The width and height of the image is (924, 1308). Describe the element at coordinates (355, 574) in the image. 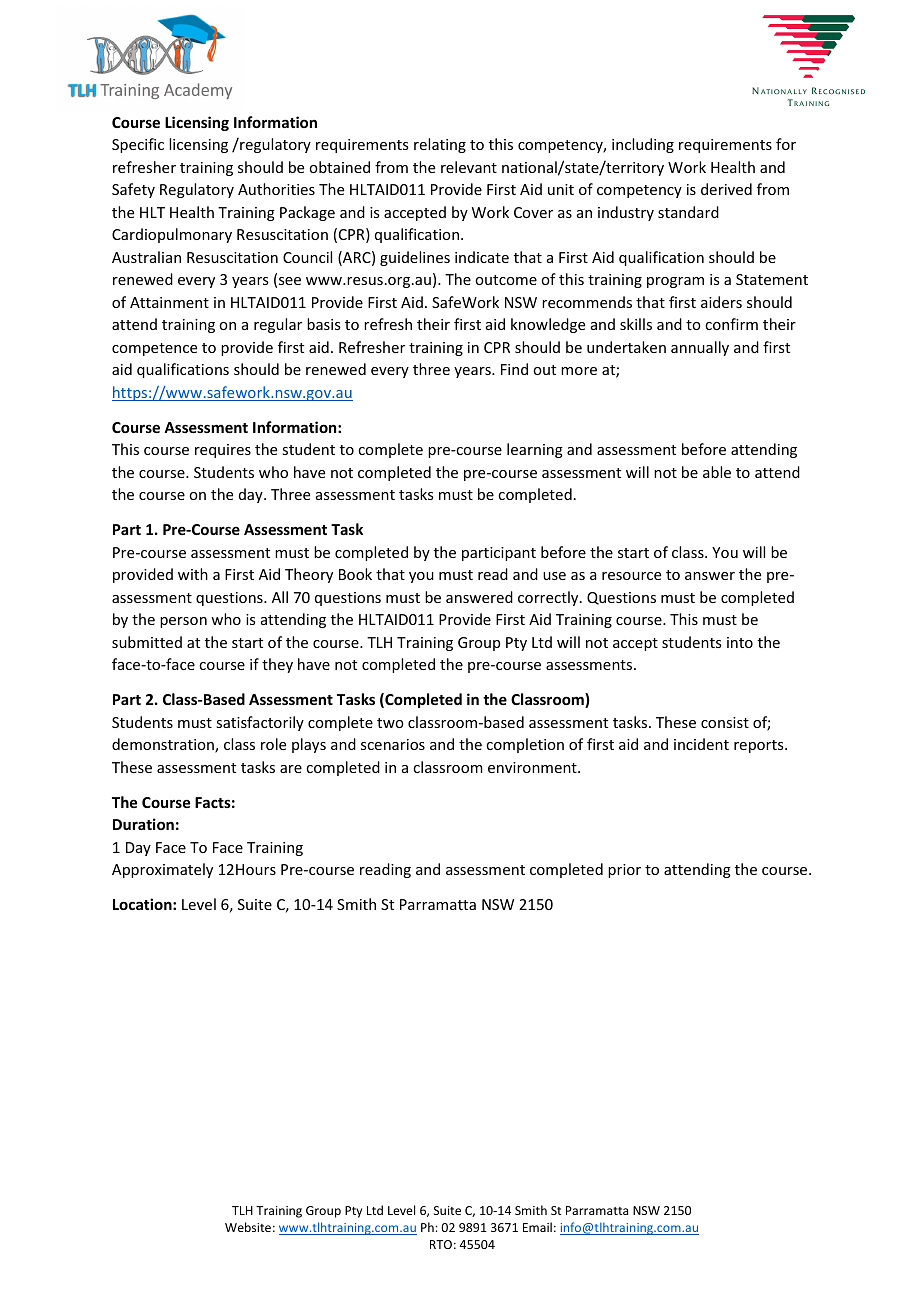

I see `Book` at that location.
